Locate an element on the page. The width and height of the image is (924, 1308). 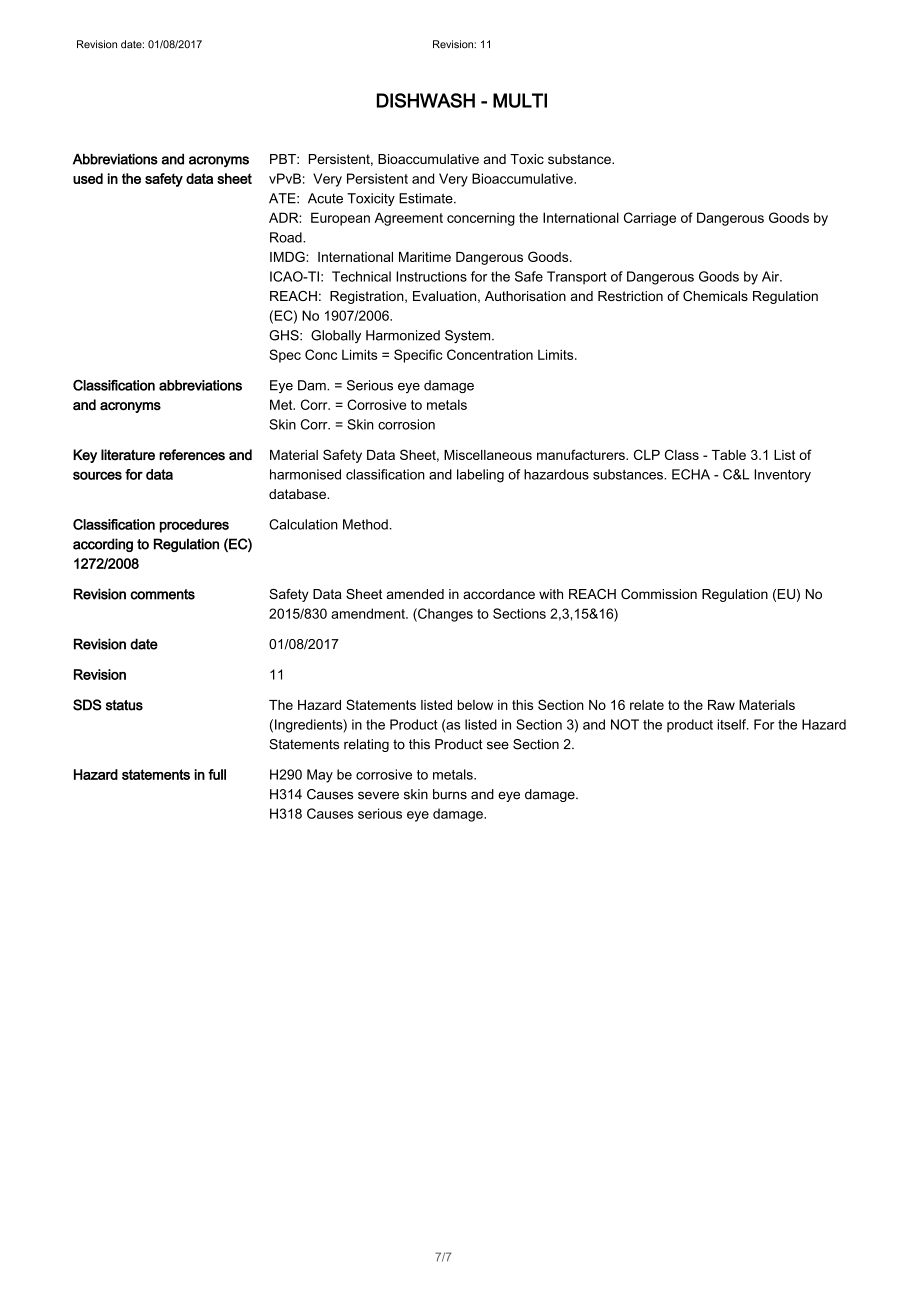
amended is located at coordinates (415, 594).
